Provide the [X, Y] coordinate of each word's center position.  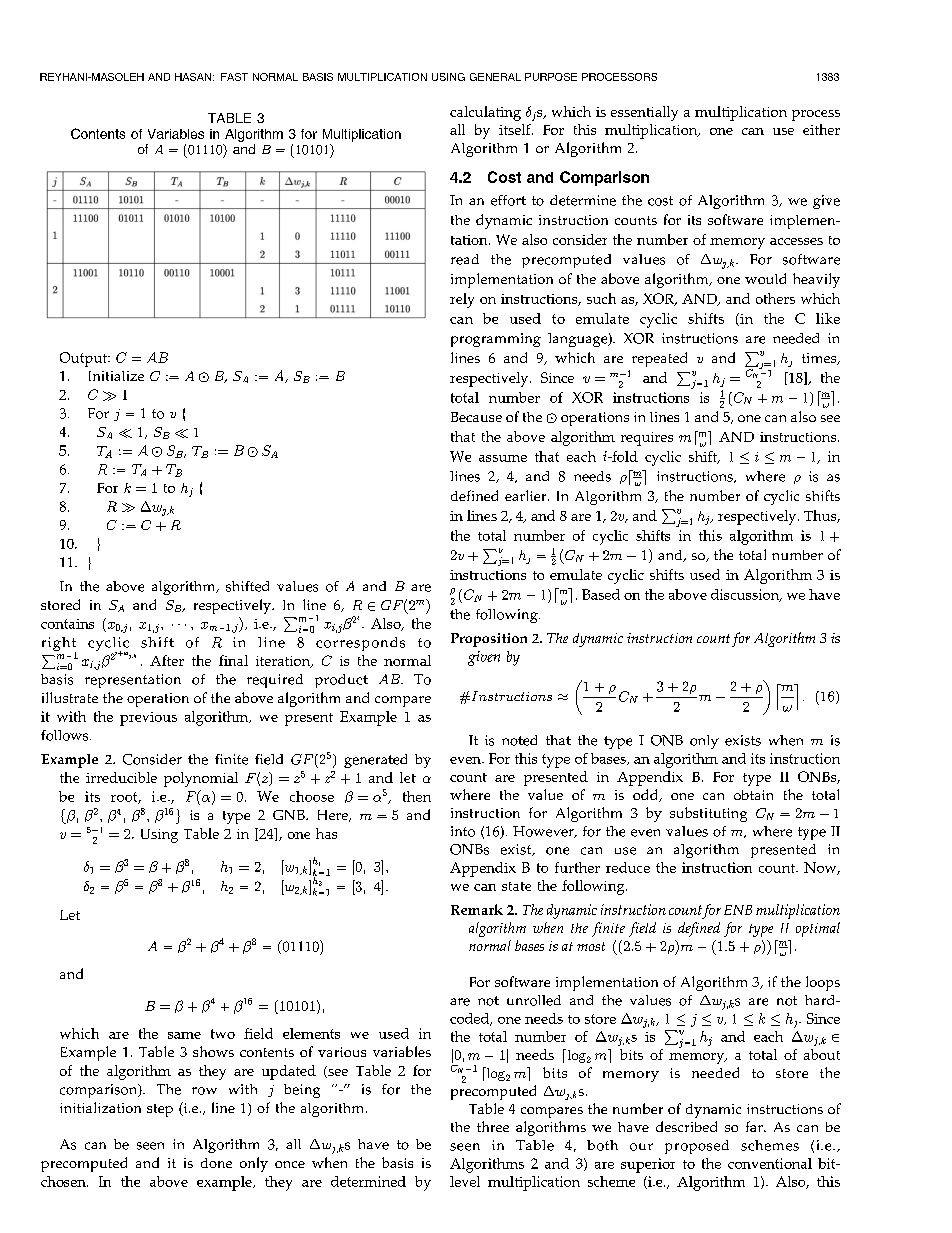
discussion [746, 595]
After [167, 660]
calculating [485, 113]
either [821, 129]
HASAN [193, 77]
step [160, 1110]
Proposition [489, 640]
